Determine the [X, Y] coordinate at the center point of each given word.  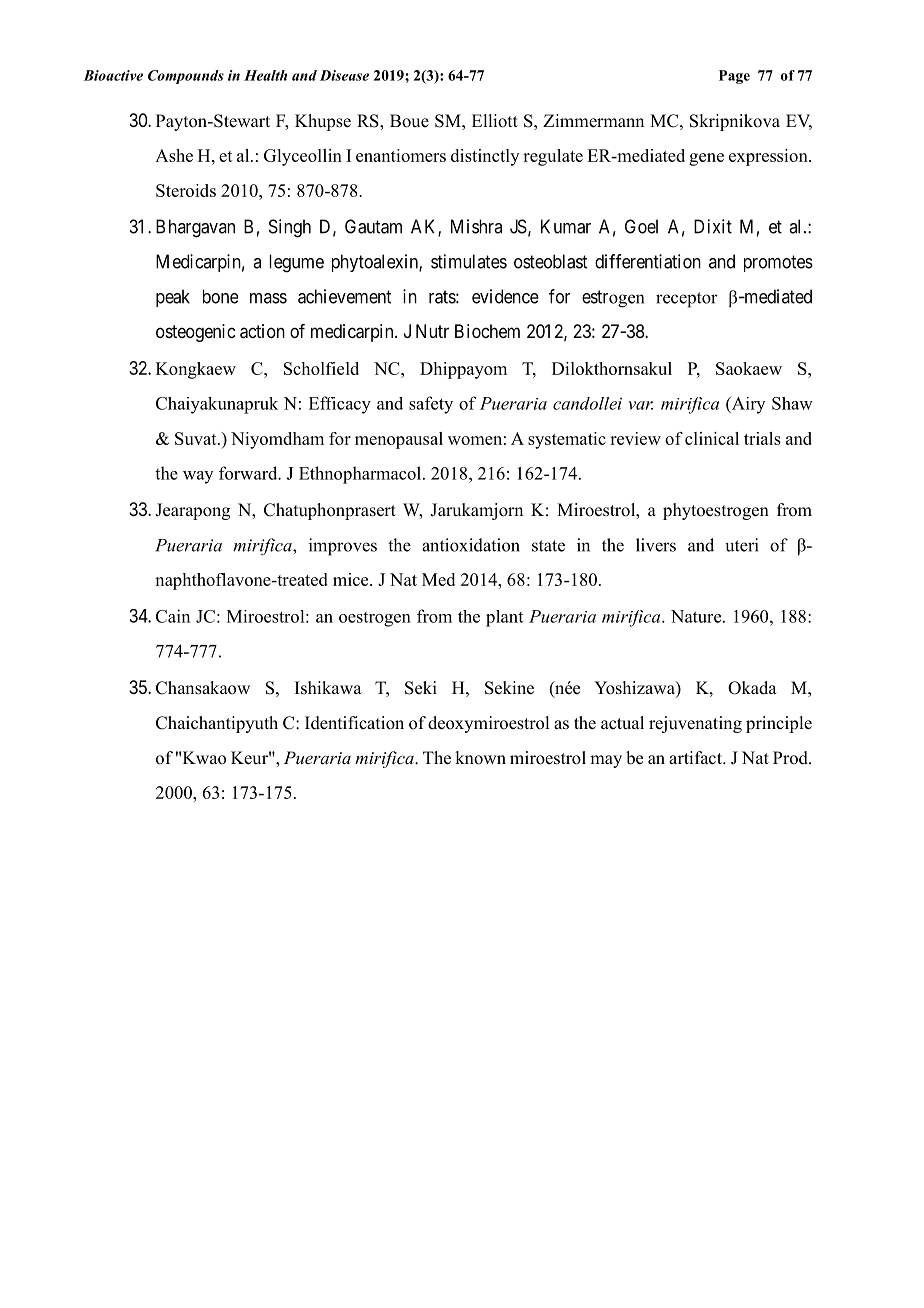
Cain [173, 616]
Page [734, 77]
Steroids [186, 190]
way [198, 477]
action [262, 331]
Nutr [432, 331]
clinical [712, 438]
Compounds [186, 77]
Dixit [713, 226]
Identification [354, 723]
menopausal [399, 440]
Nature [697, 616]
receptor [687, 300]
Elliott [495, 121]
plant [504, 618]
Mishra [476, 226]
